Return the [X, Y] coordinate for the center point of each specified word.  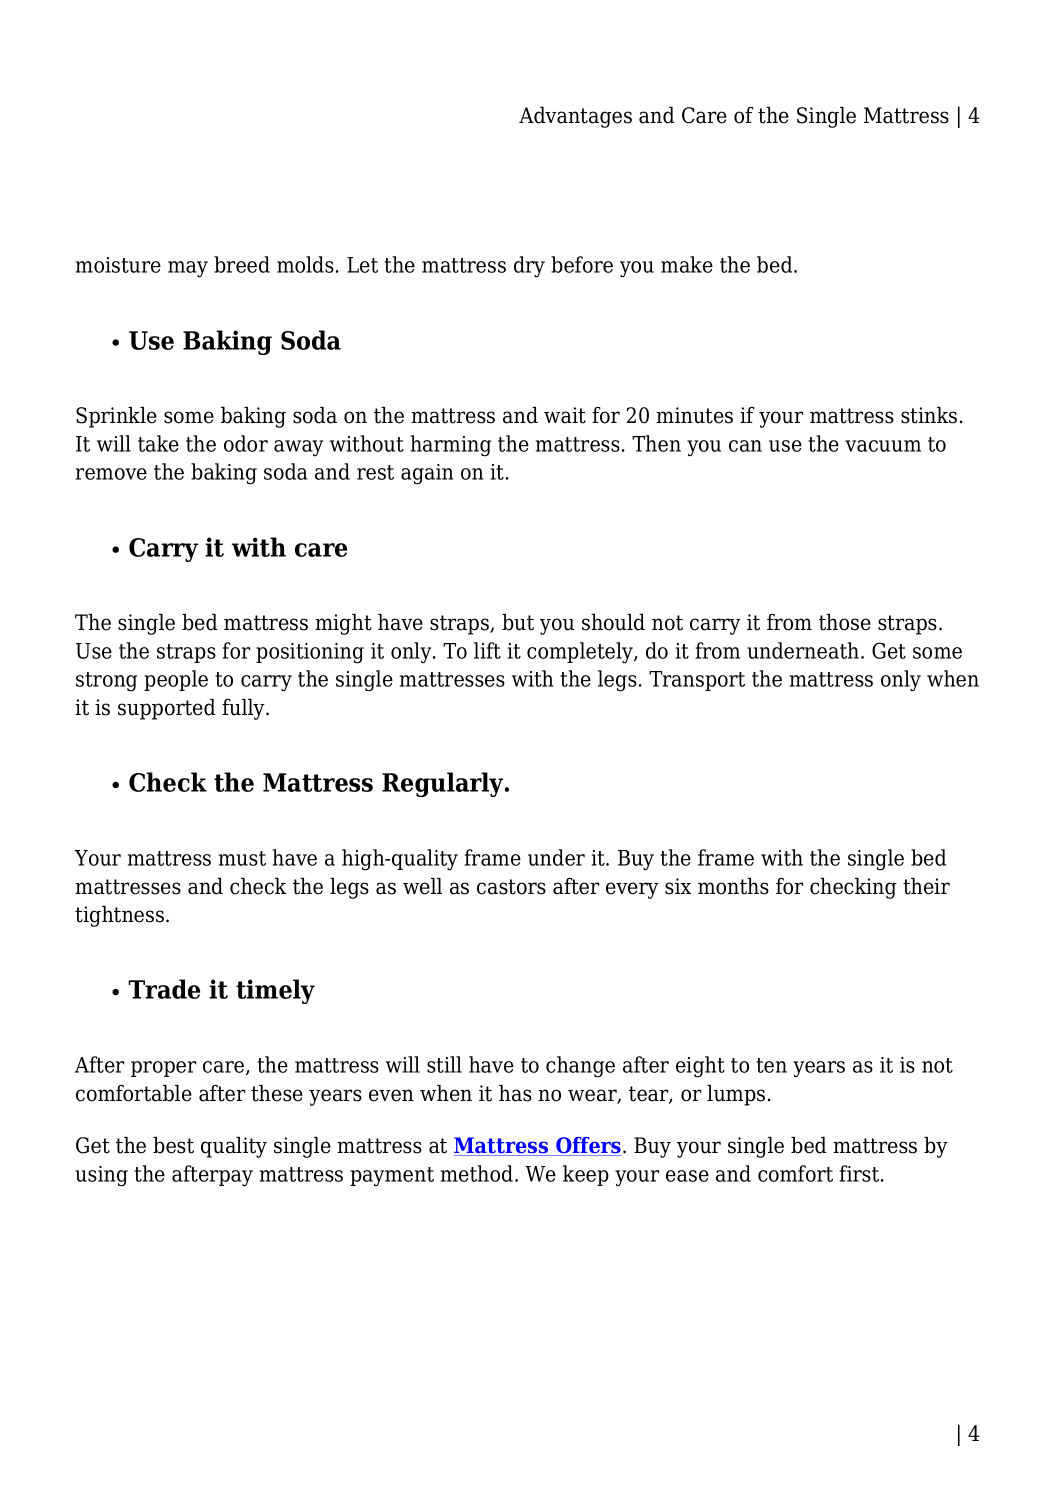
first [861, 1173]
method [478, 1173]
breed [242, 264]
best [173, 1145]
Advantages [575, 117]
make [687, 264]
